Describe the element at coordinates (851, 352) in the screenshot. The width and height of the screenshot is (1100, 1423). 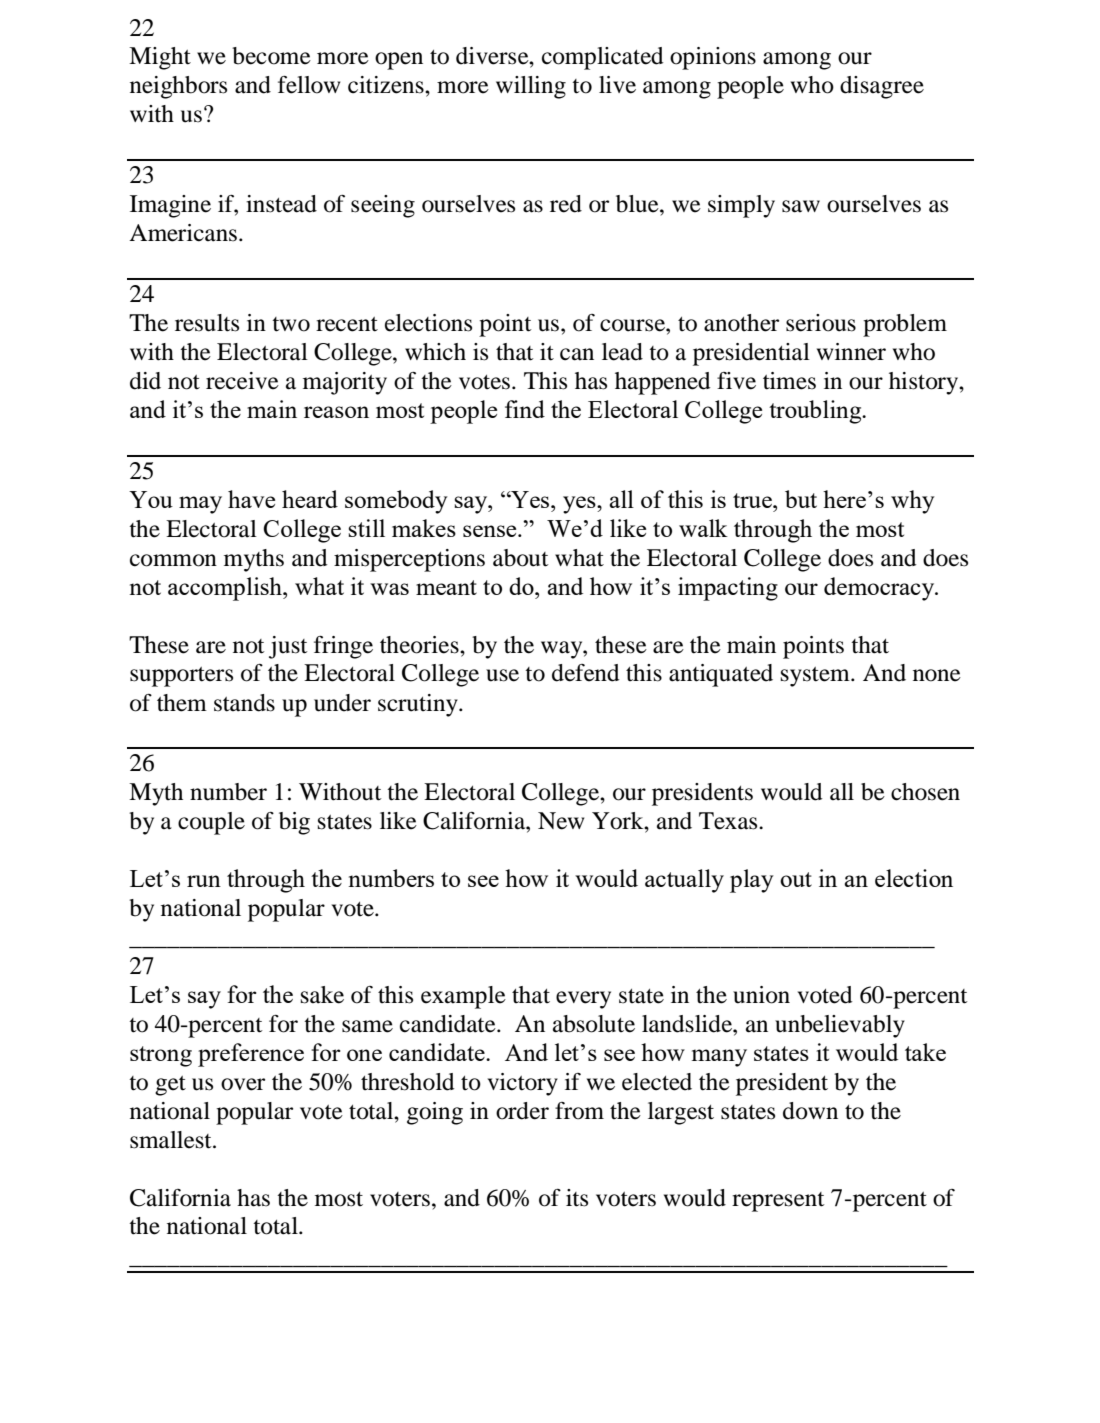
I see `winner` at that location.
